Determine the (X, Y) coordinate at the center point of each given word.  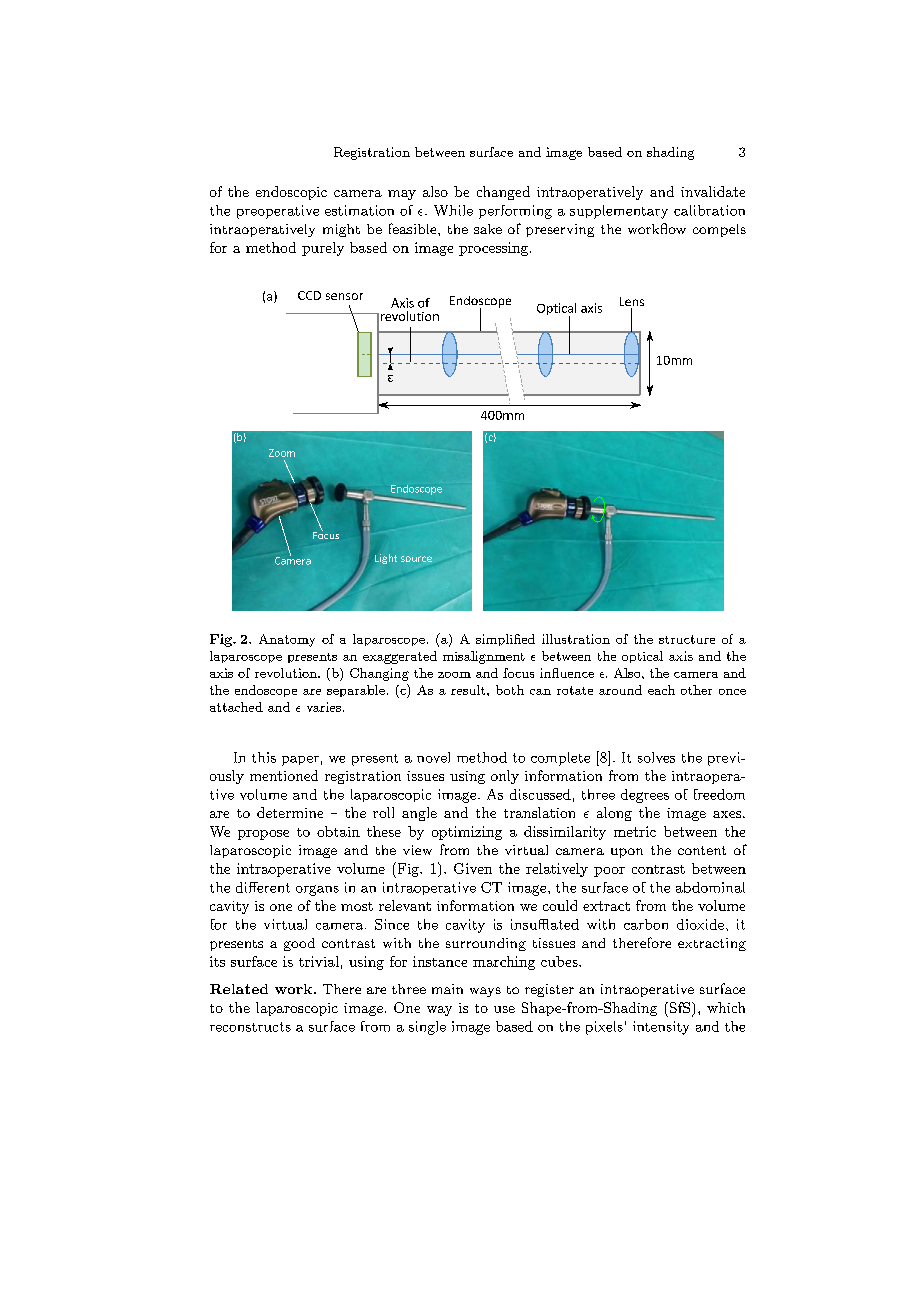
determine (290, 812)
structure (687, 639)
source (416, 559)
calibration (709, 210)
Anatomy (287, 640)
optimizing (467, 833)
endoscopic (291, 193)
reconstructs (250, 1027)
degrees (645, 796)
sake (488, 229)
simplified (505, 640)
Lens (632, 303)
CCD (309, 295)
